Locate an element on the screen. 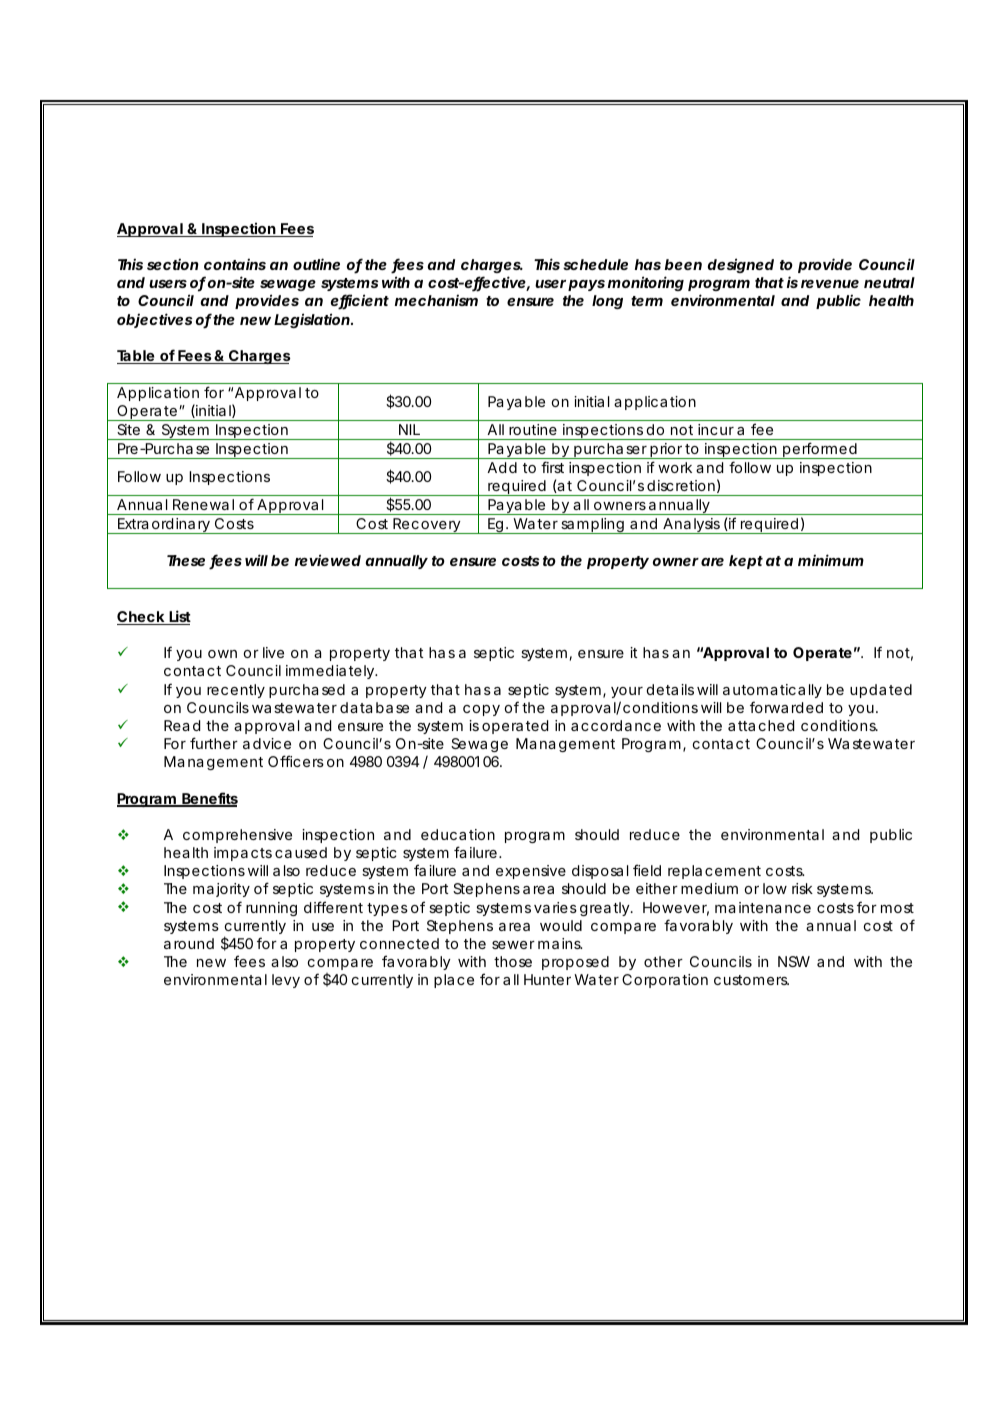 This screenshot has width=1007, height=1425. Renewal is located at coordinates (203, 504).
